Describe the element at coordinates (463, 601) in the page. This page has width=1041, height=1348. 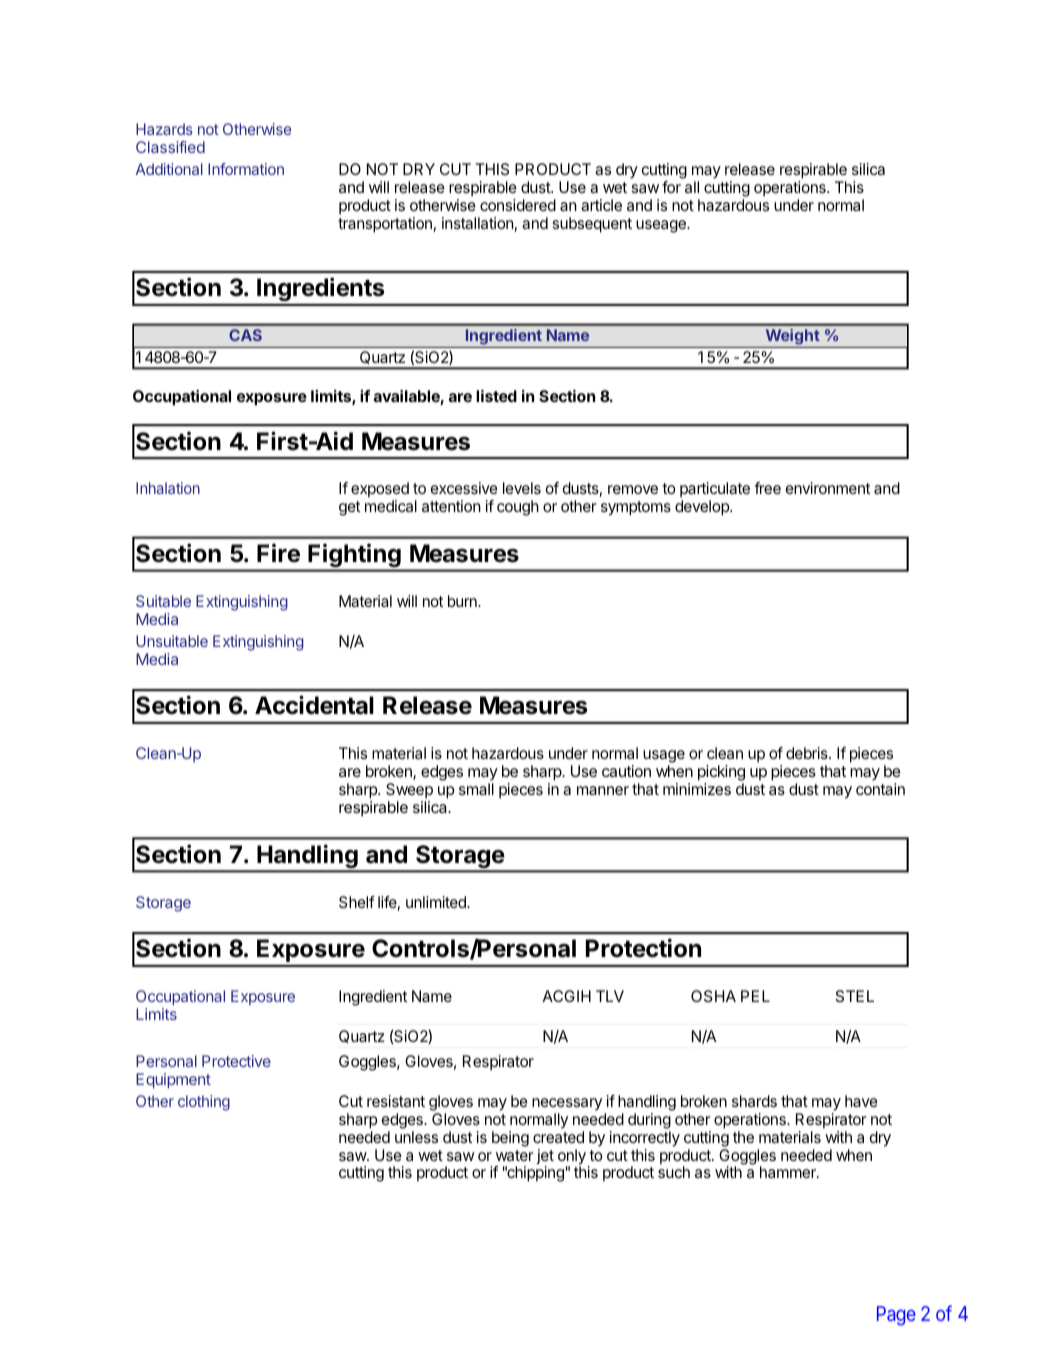
I see `burn` at that location.
